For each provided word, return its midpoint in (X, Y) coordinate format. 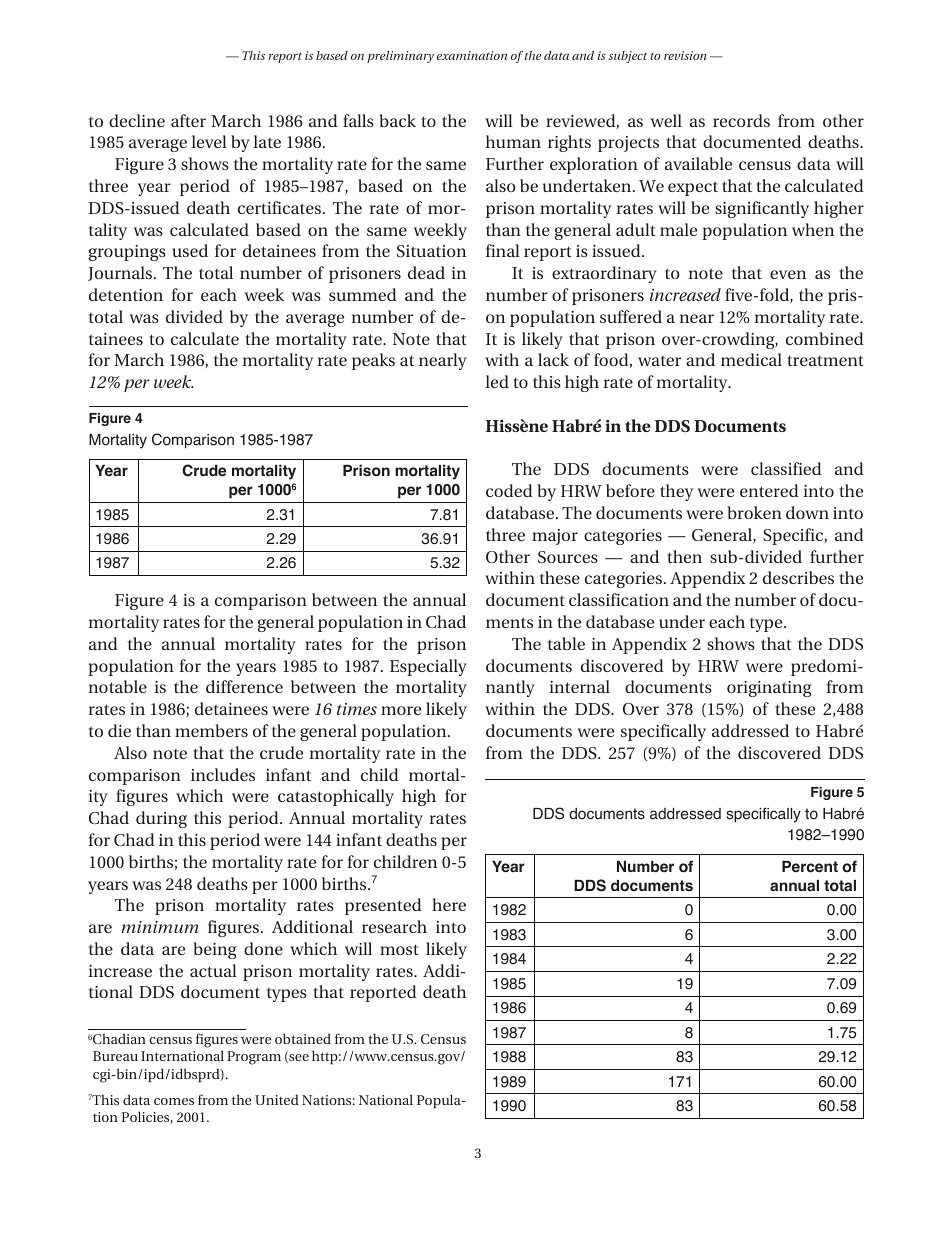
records (741, 120)
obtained (303, 1038)
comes (174, 1101)
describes (798, 577)
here (449, 904)
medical (751, 359)
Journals (120, 273)
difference (244, 686)
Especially (428, 667)
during (161, 819)
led (497, 381)
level (209, 141)
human (513, 141)
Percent (810, 867)
